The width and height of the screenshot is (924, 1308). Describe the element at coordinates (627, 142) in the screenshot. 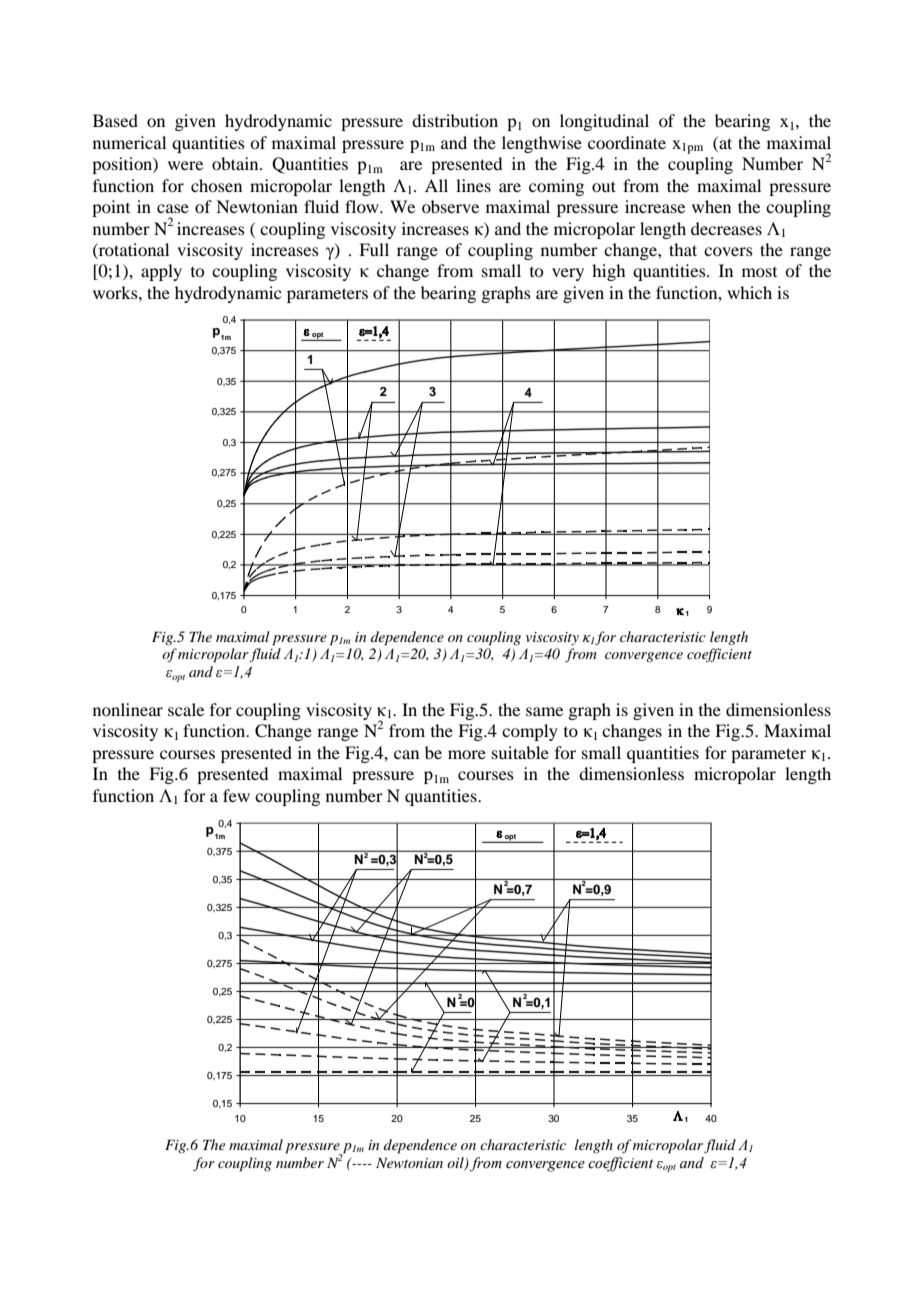

I see `coordinate` at that location.
